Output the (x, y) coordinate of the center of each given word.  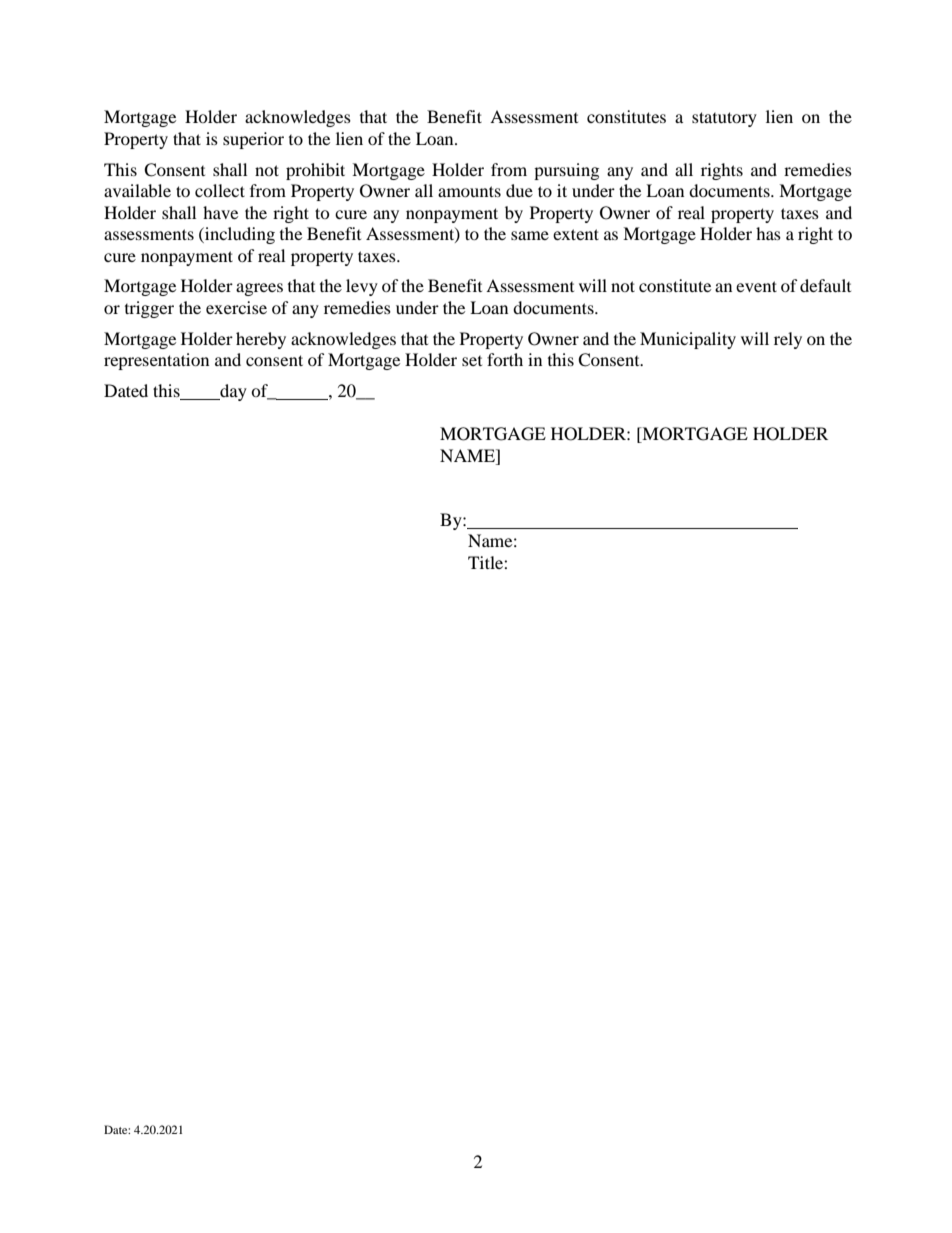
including (239, 235)
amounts (469, 191)
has (768, 233)
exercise (236, 307)
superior (253, 140)
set (472, 361)
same (530, 235)
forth (505, 359)
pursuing (566, 171)
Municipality (688, 340)
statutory (724, 119)
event (756, 286)
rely (788, 340)
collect (220, 190)
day (232, 392)
